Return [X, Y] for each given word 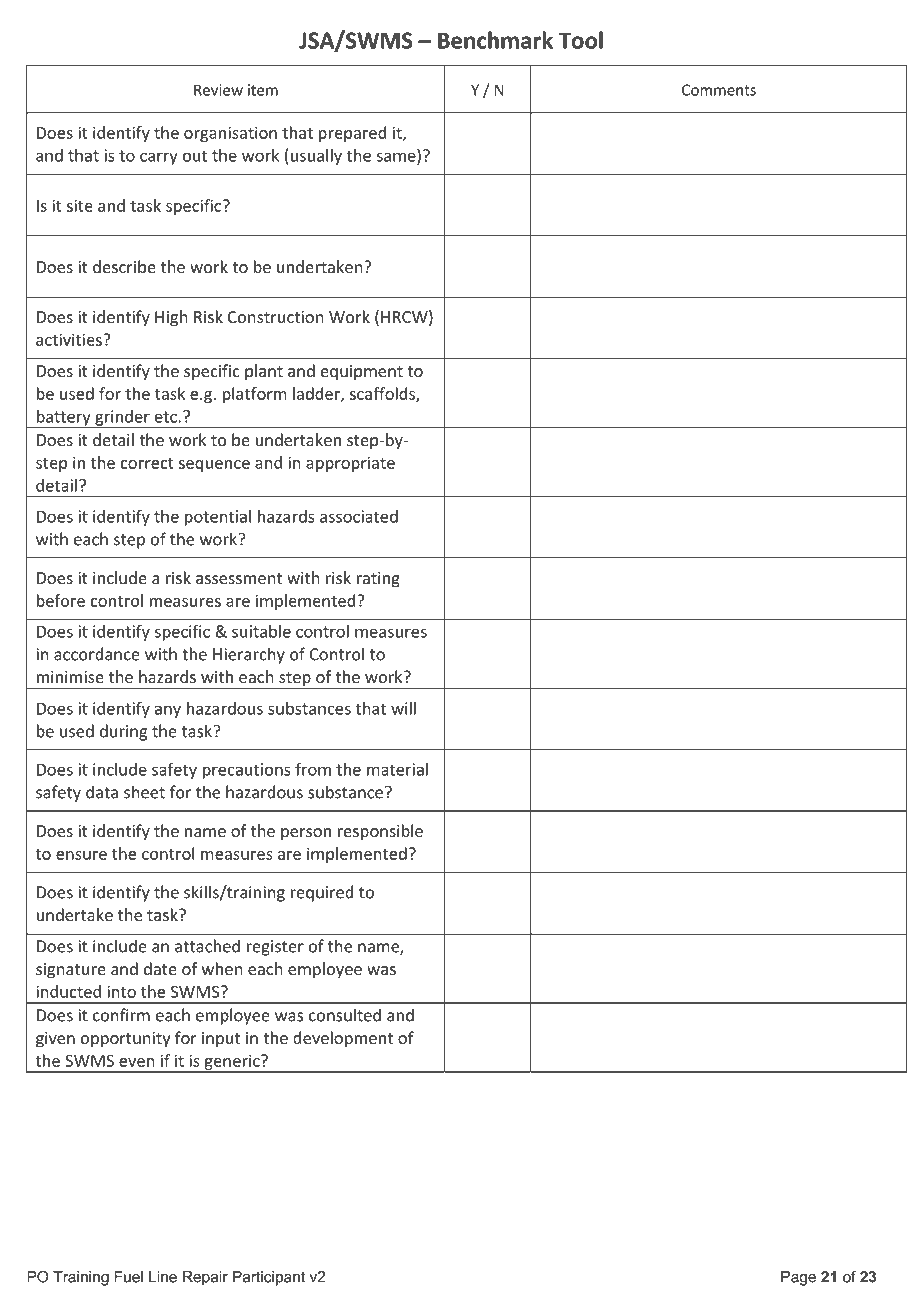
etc [166, 417]
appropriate [350, 464]
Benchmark [495, 40]
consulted [345, 1015]
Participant [269, 1278]
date [160, 968]
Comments [719, 90]
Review [218, 90]
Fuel [128, 1277]
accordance [97, 654]
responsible [380, 832]
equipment [362, 373]
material [397, 769]
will [403, 708]
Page [798, 1278]
